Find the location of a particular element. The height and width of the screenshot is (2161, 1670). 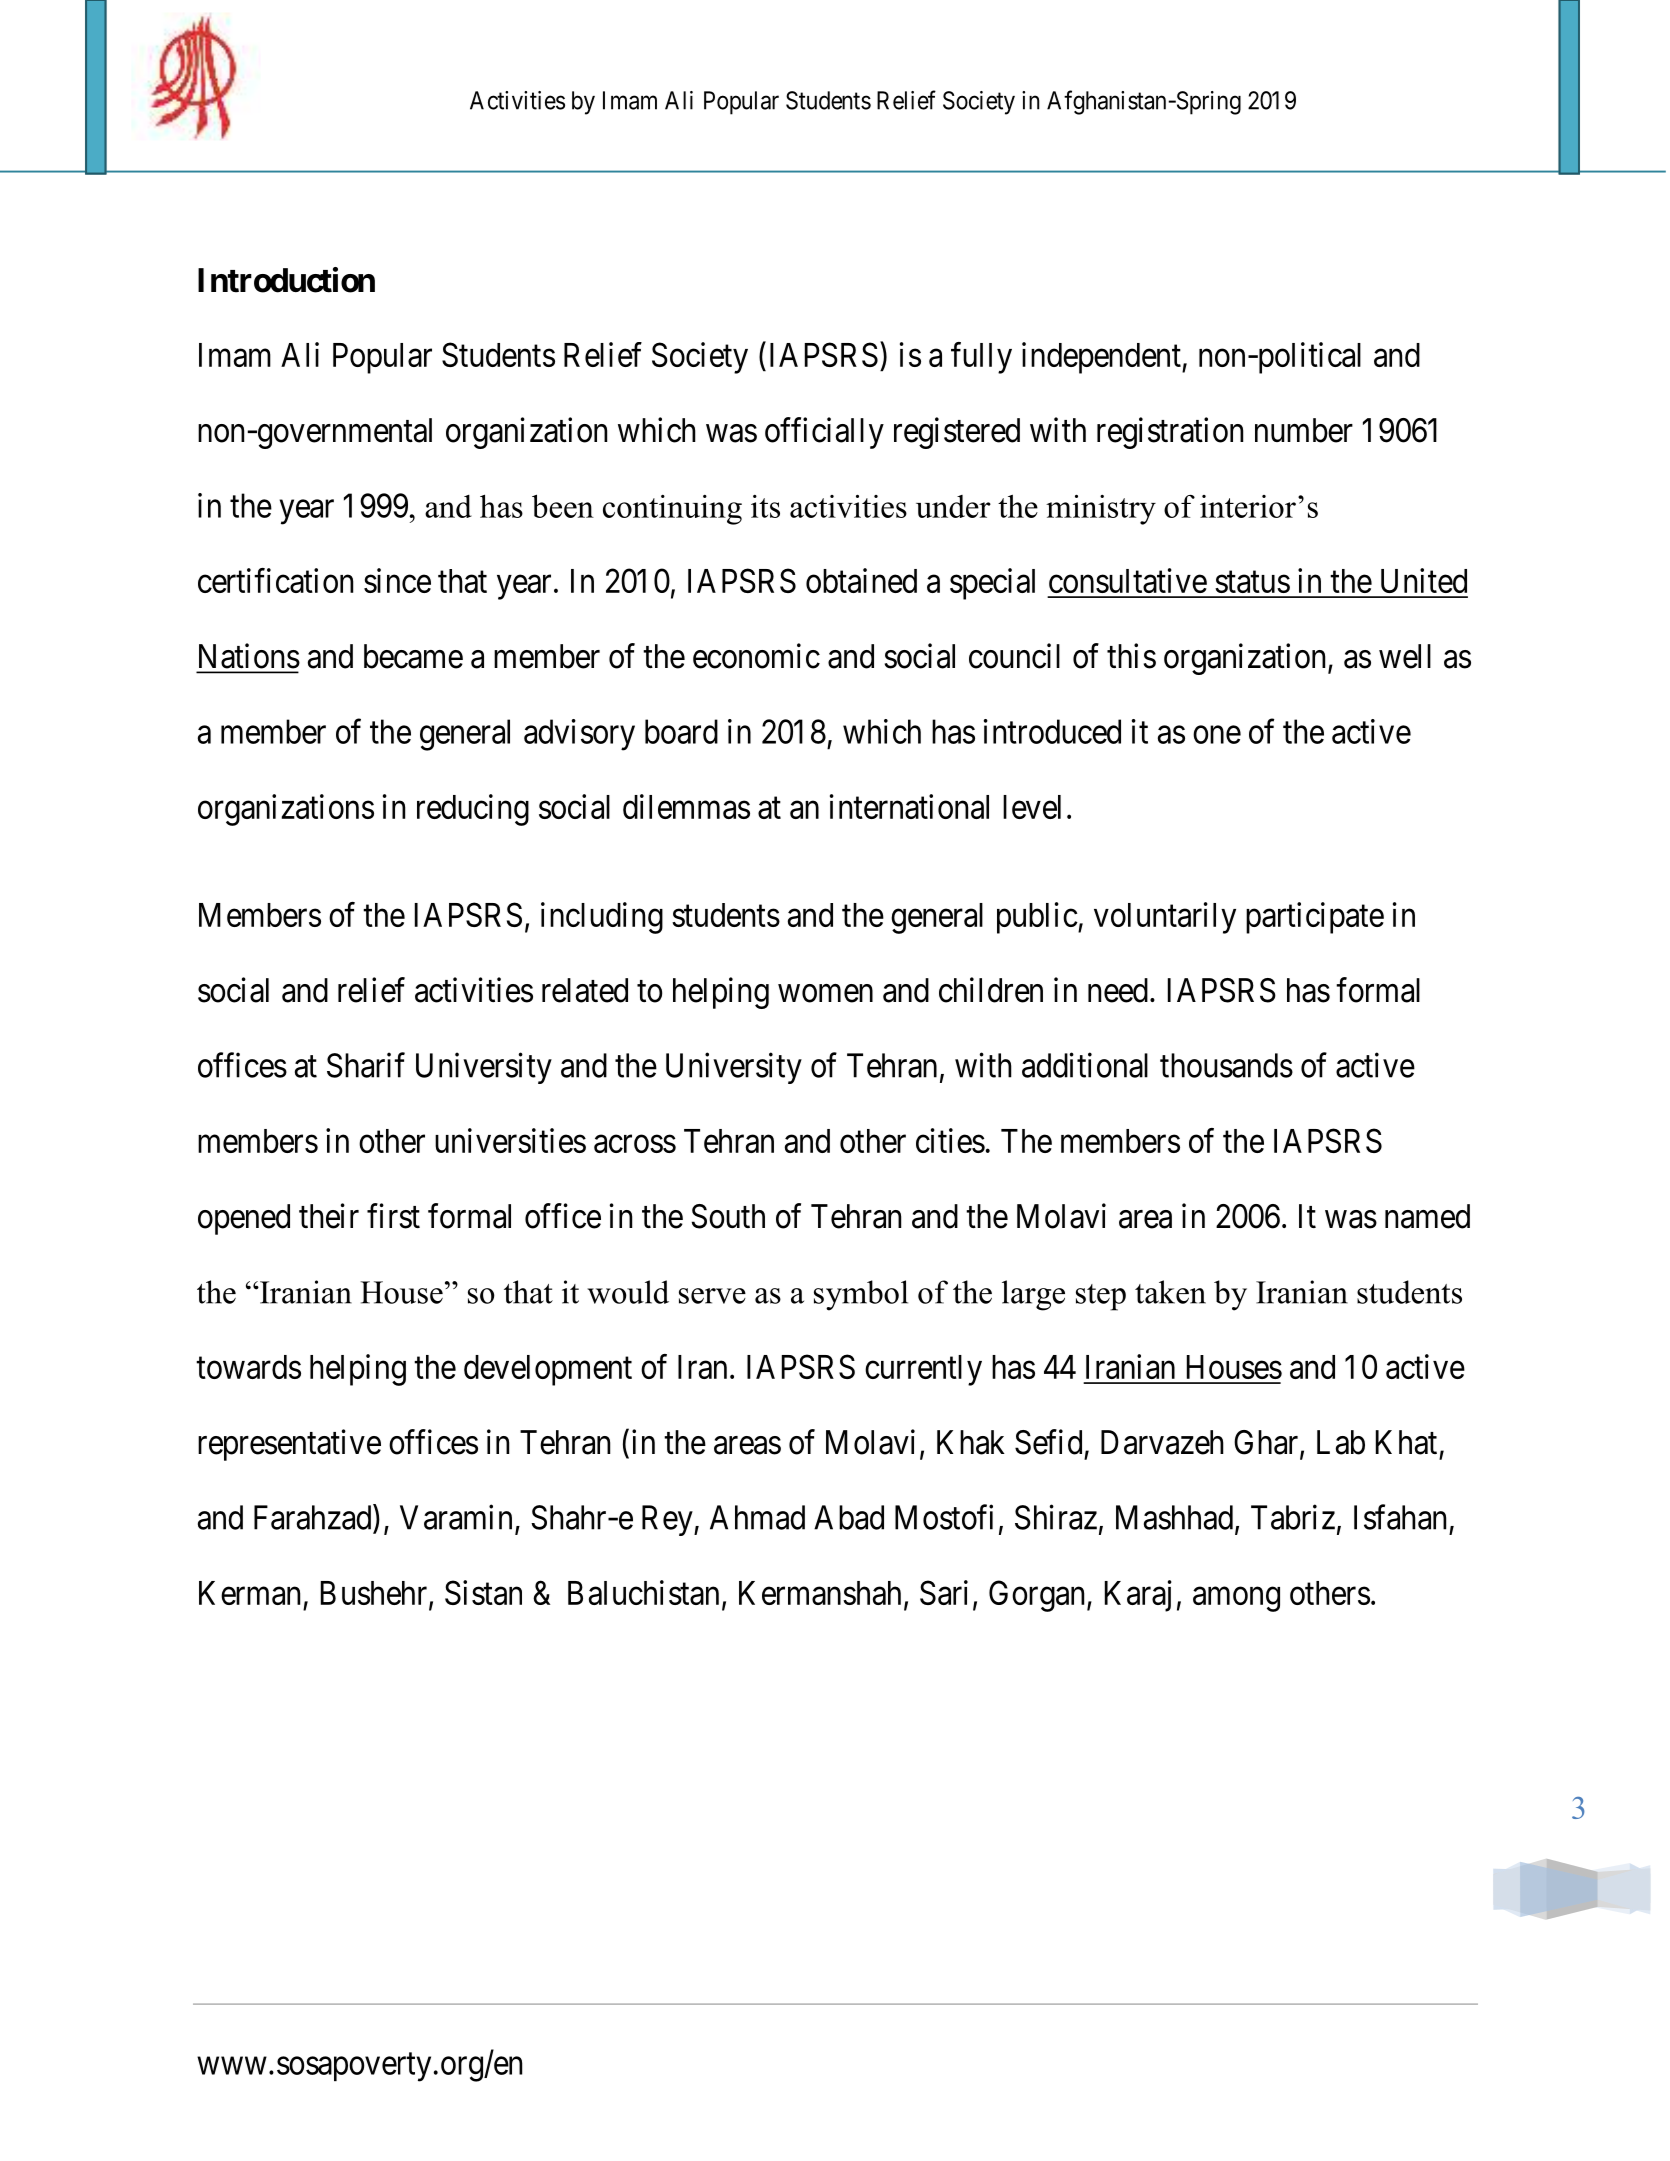

Abad is located at coordinates (849, 1517).
